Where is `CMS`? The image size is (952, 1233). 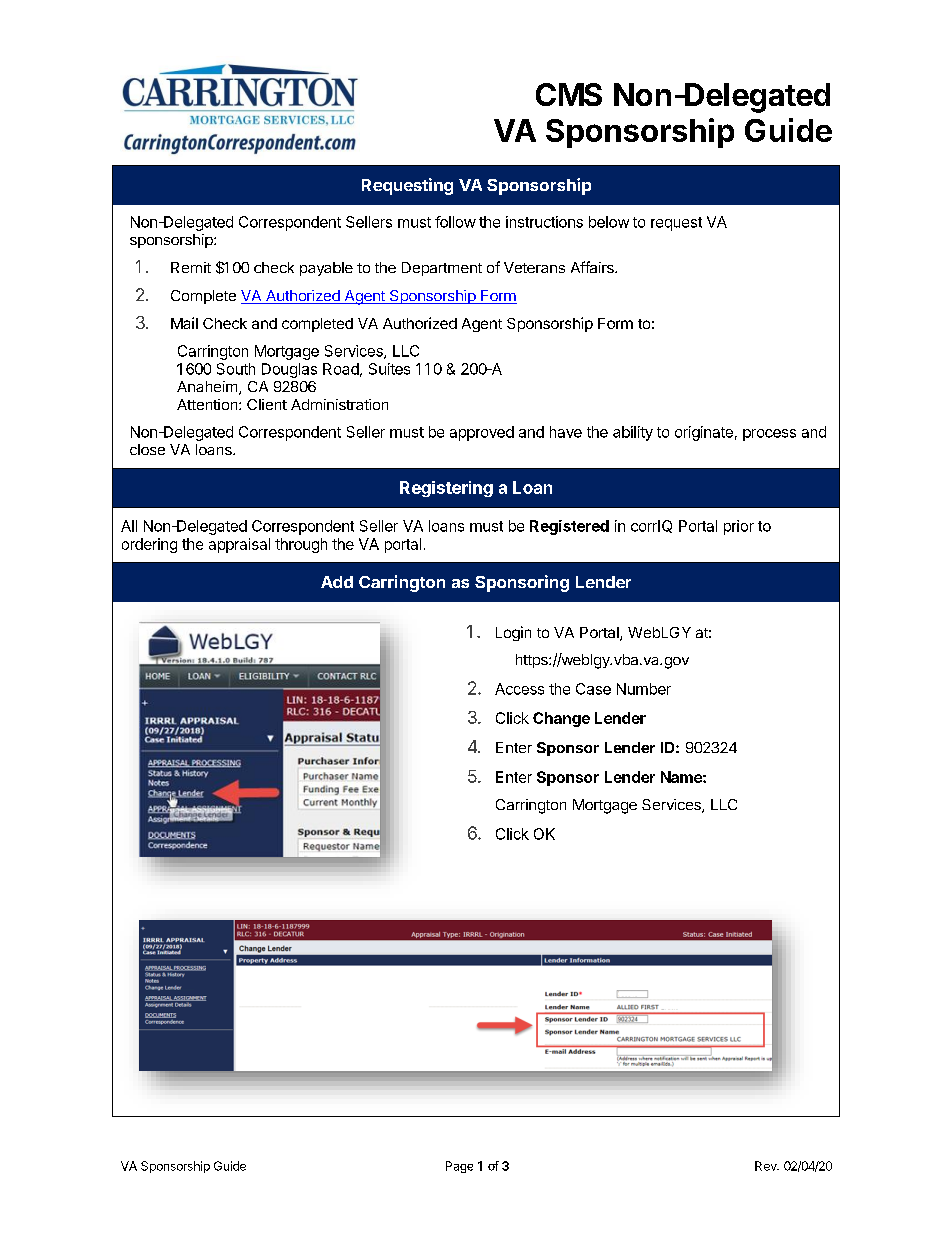 CMS is located at coordinates (569, 94).
